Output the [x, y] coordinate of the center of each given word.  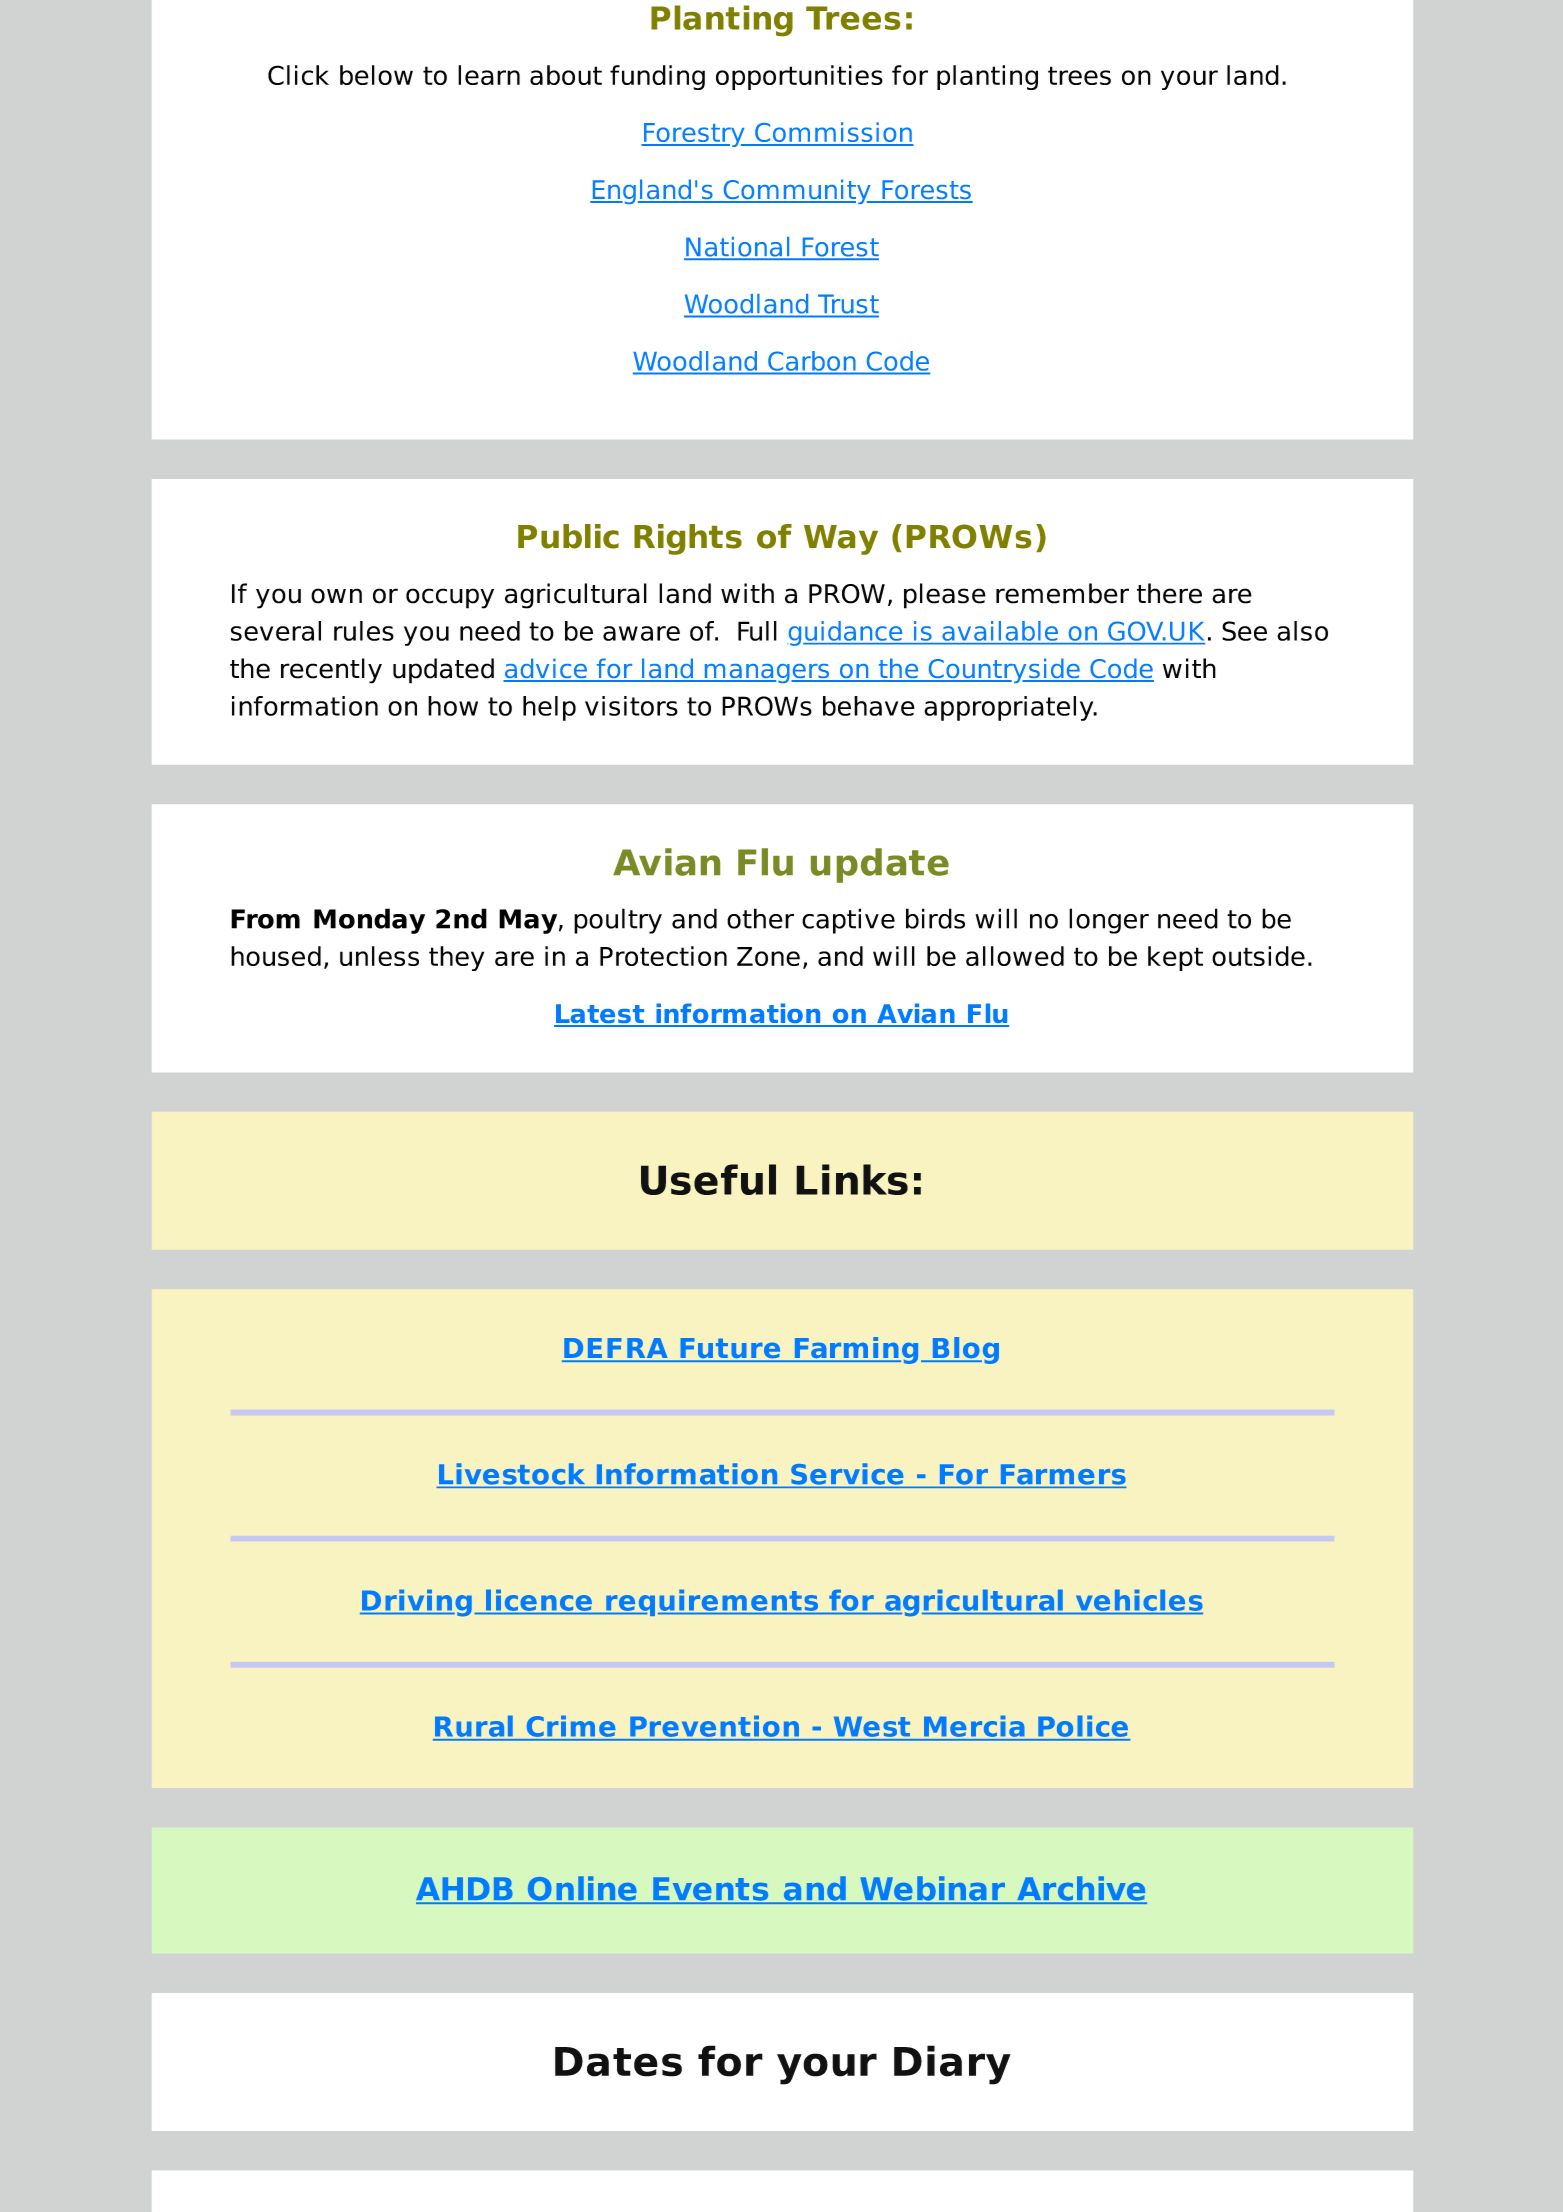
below [376, 75]
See [1244, 631]
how [453, 706]
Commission [833, 133]
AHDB [465, 1890]
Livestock [512, 1474]
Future [730, 1349]
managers [767, 673]
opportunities [799, 77]
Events [711, 1890]
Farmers [1062, 1475]
